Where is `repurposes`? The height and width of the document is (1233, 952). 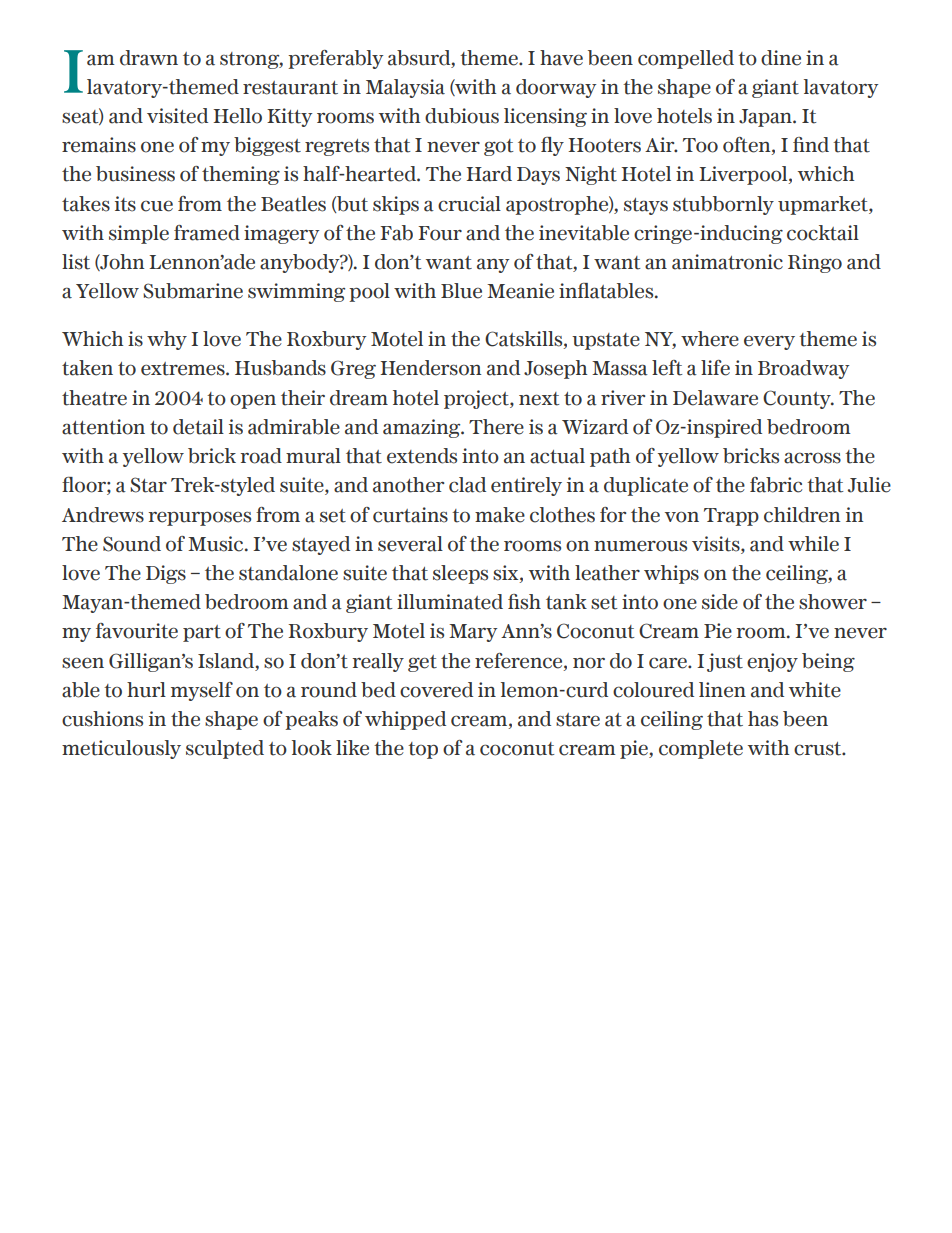 repurposes is located at coordinates (199, 518).
